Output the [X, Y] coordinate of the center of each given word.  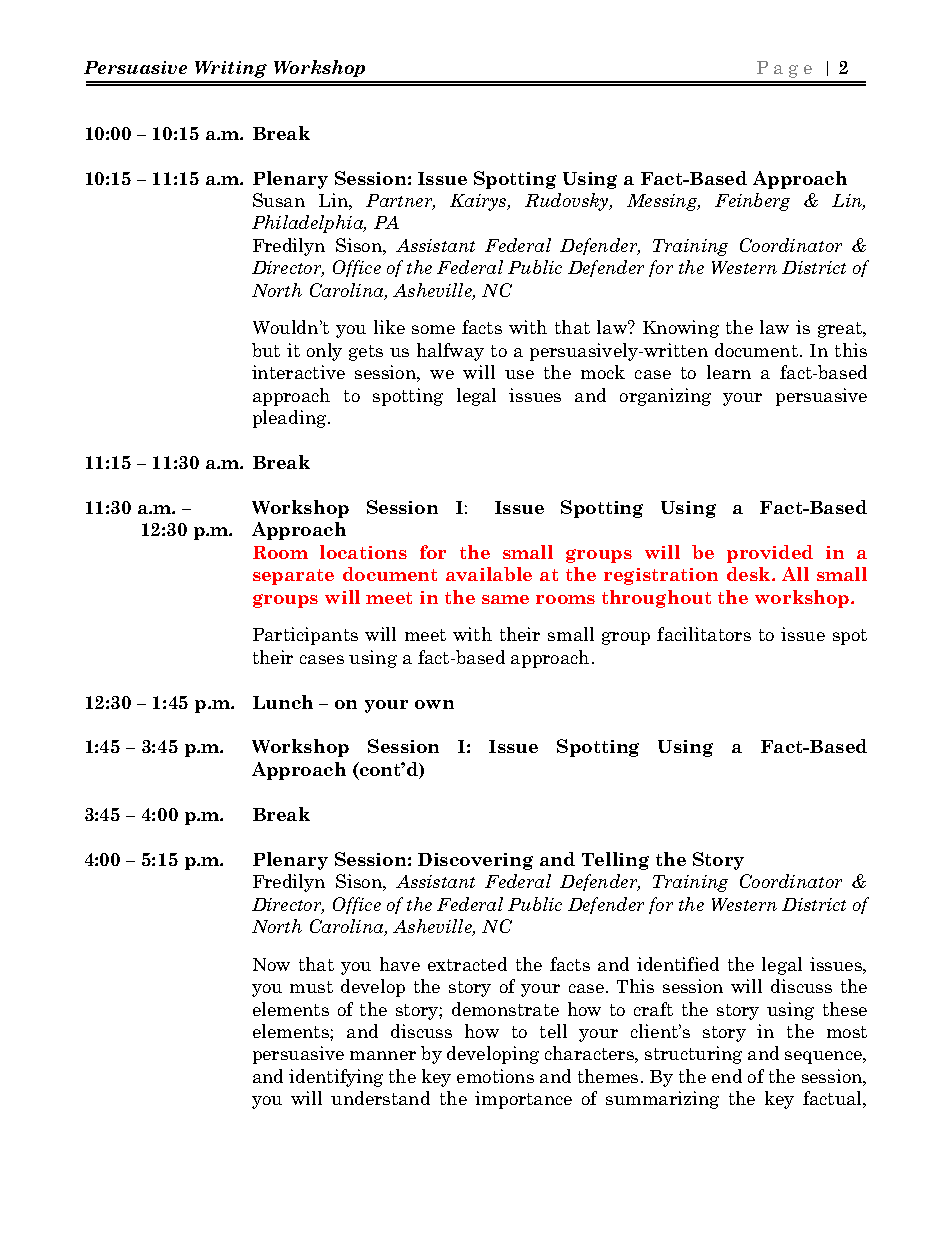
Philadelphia [309, 224]
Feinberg [752, 202]
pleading [291, 419]
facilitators [704, 634]
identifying [336, 1078]
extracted [467, 964]
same [505, 599]
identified [678, 964]
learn [729, 372]
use [519, 374]
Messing [663, 202]
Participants [305, 636]
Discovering [475, 861]
